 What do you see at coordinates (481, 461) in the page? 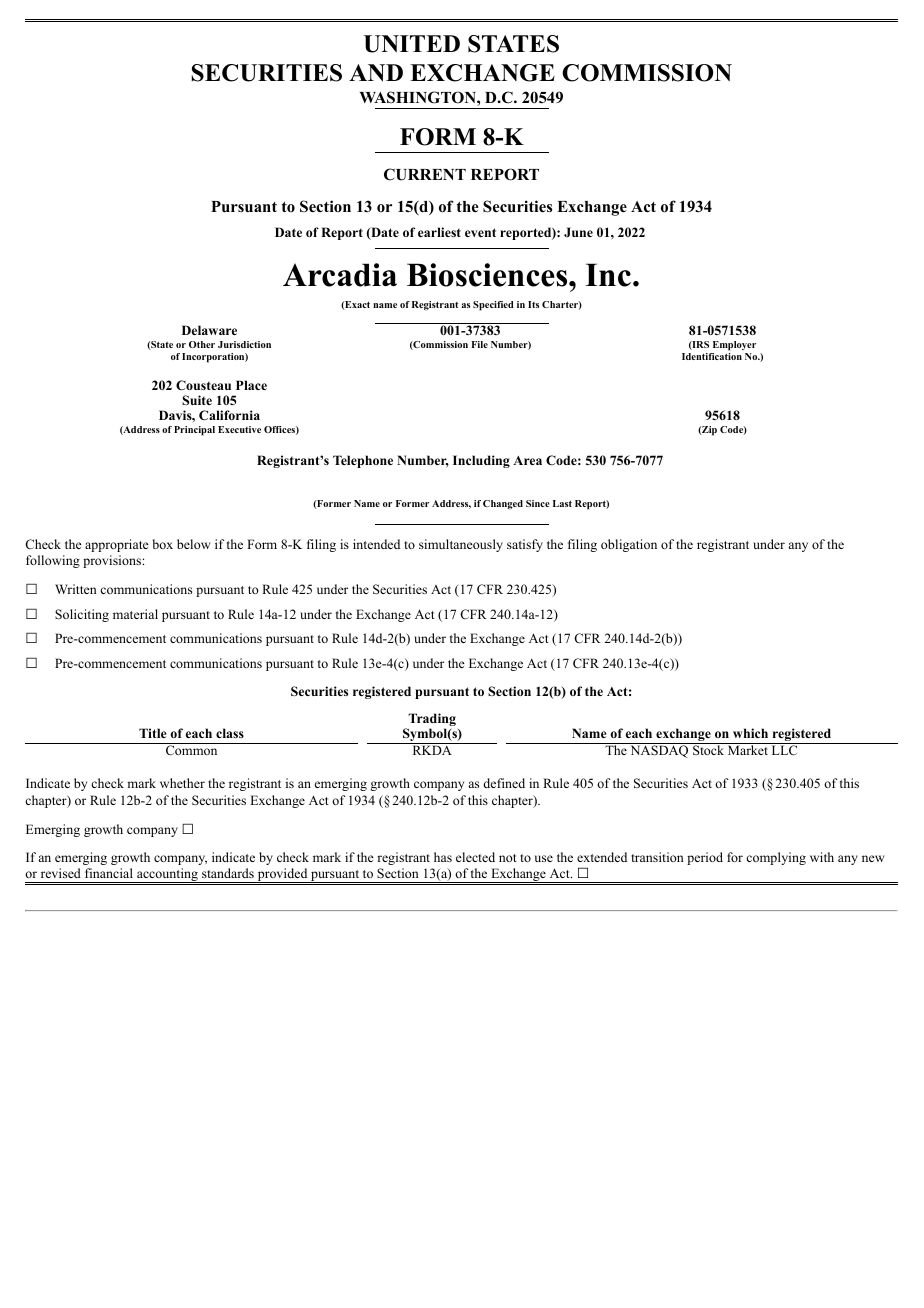
I see `Including` at bounding box center [481, 461].
